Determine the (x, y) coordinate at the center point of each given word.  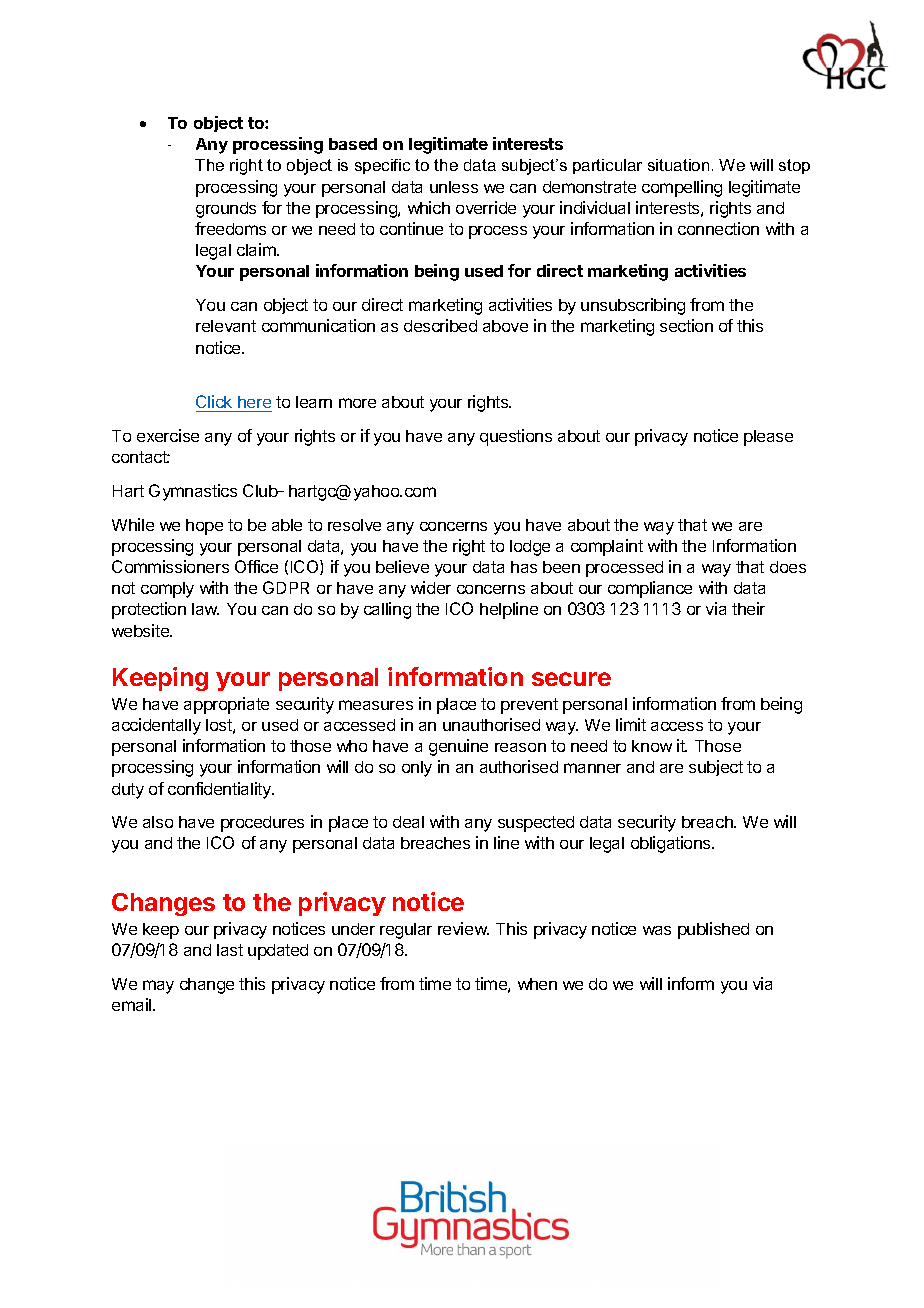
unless (454, 187)
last (230, 950)
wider (431, 587)
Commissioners (170, 566)
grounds (226, 210)
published (713, 930)
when (537, 984)
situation (678, 165)
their (748, 608)
